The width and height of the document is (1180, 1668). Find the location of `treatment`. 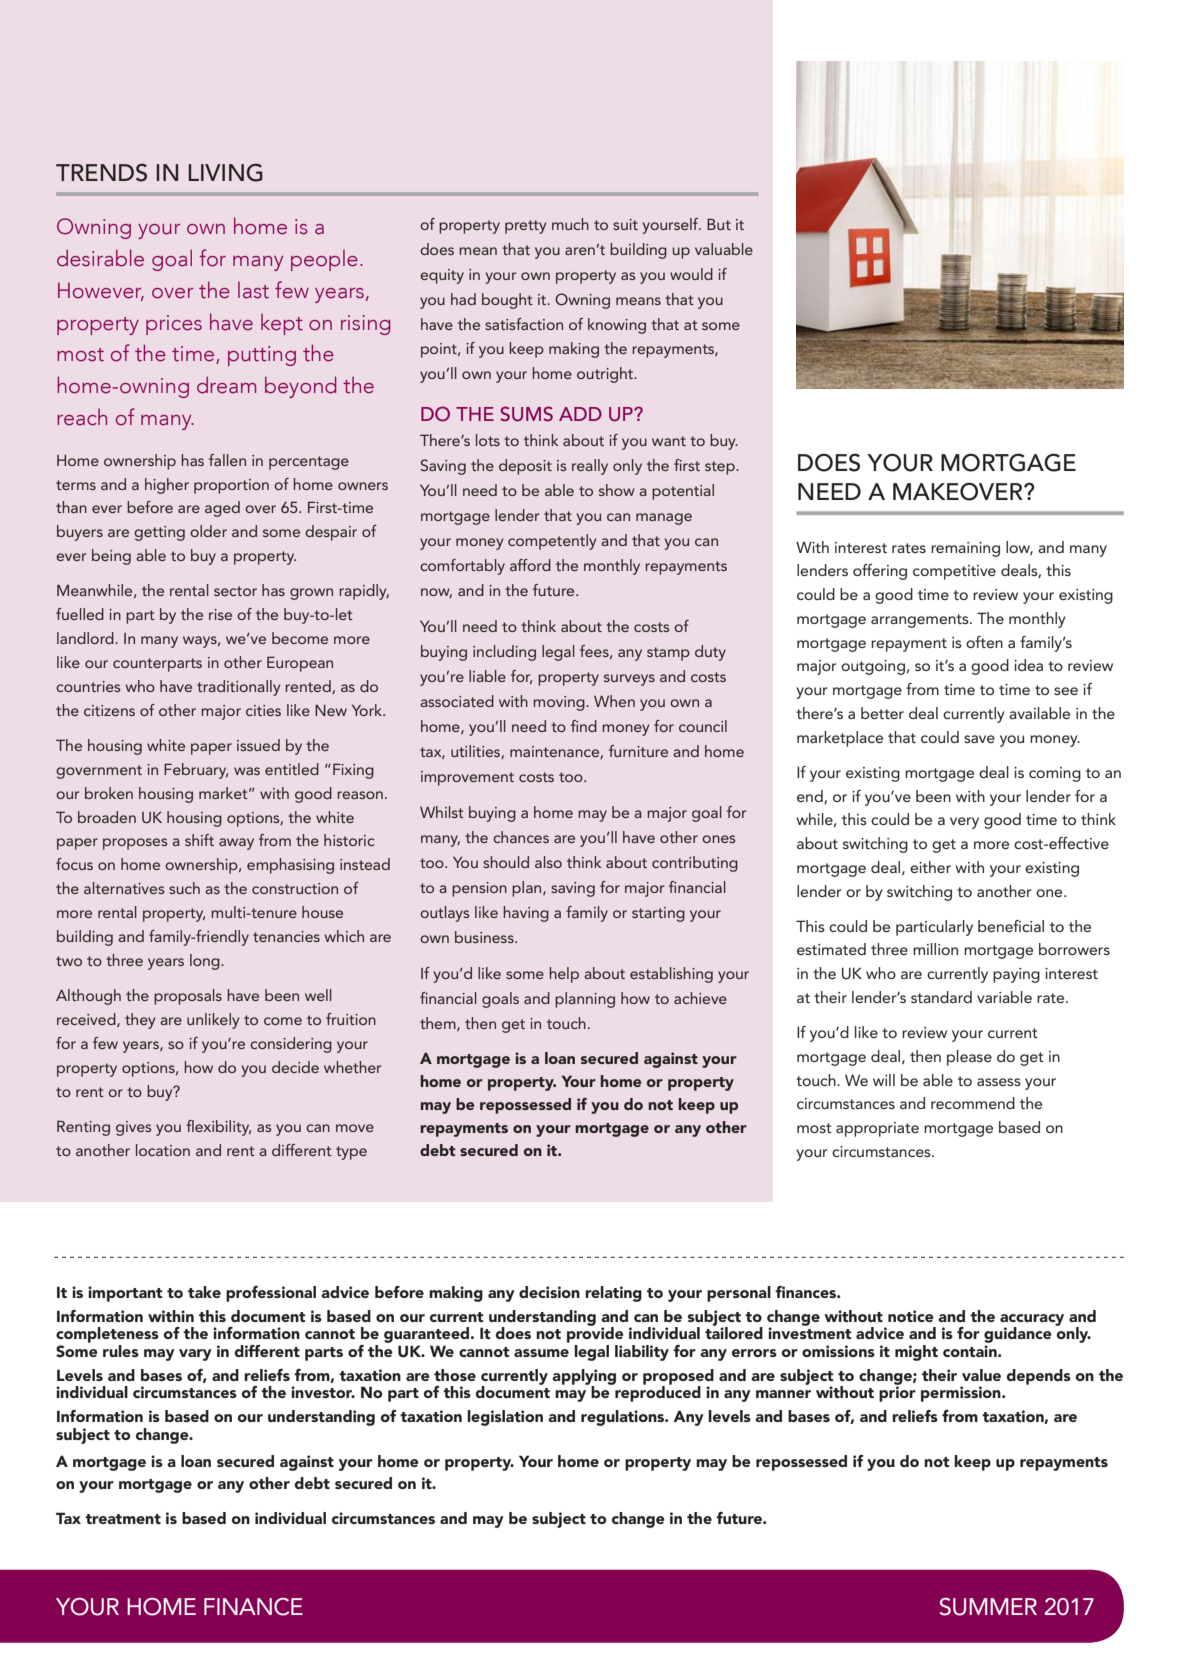

treatment is located at coordinates (123, 1519).
